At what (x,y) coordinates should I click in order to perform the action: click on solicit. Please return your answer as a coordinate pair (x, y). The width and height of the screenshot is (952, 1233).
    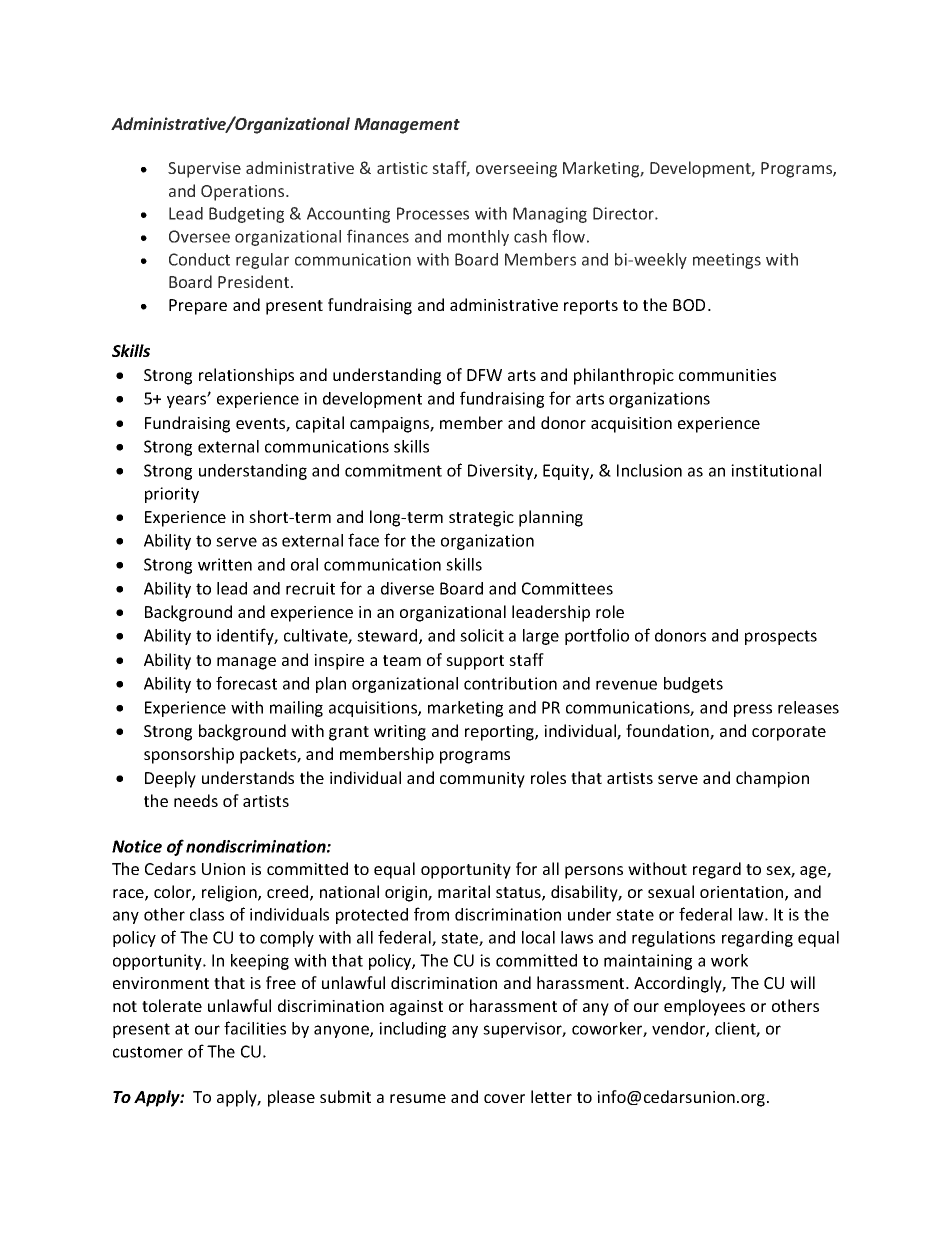
    Looking at the image, I should click on (482, 635).
